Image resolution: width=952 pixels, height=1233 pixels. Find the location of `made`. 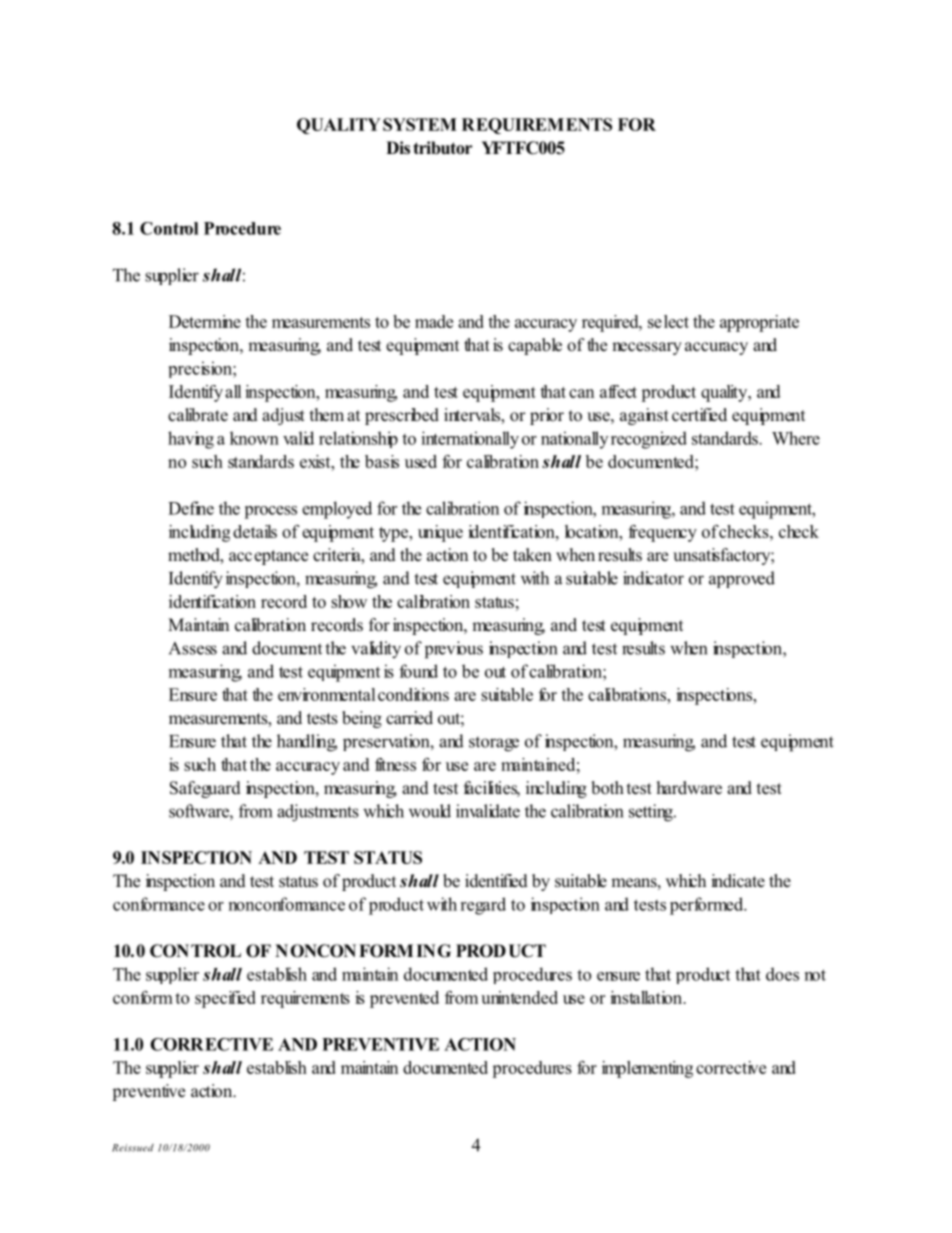

made is located at coordinates (434, 321).
